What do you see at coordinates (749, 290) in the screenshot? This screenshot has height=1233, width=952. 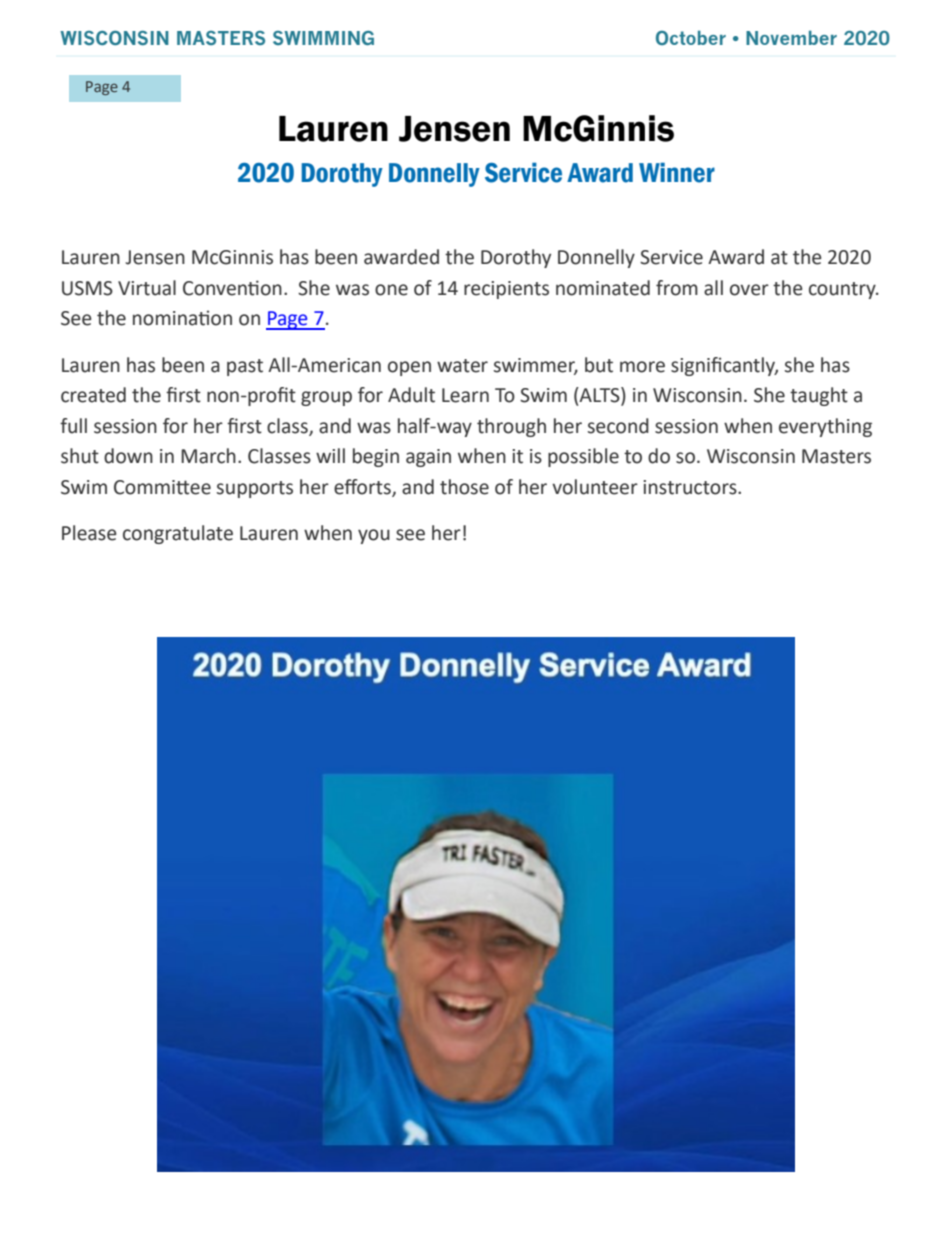 I see `over` at bounding box center [749, 290].
